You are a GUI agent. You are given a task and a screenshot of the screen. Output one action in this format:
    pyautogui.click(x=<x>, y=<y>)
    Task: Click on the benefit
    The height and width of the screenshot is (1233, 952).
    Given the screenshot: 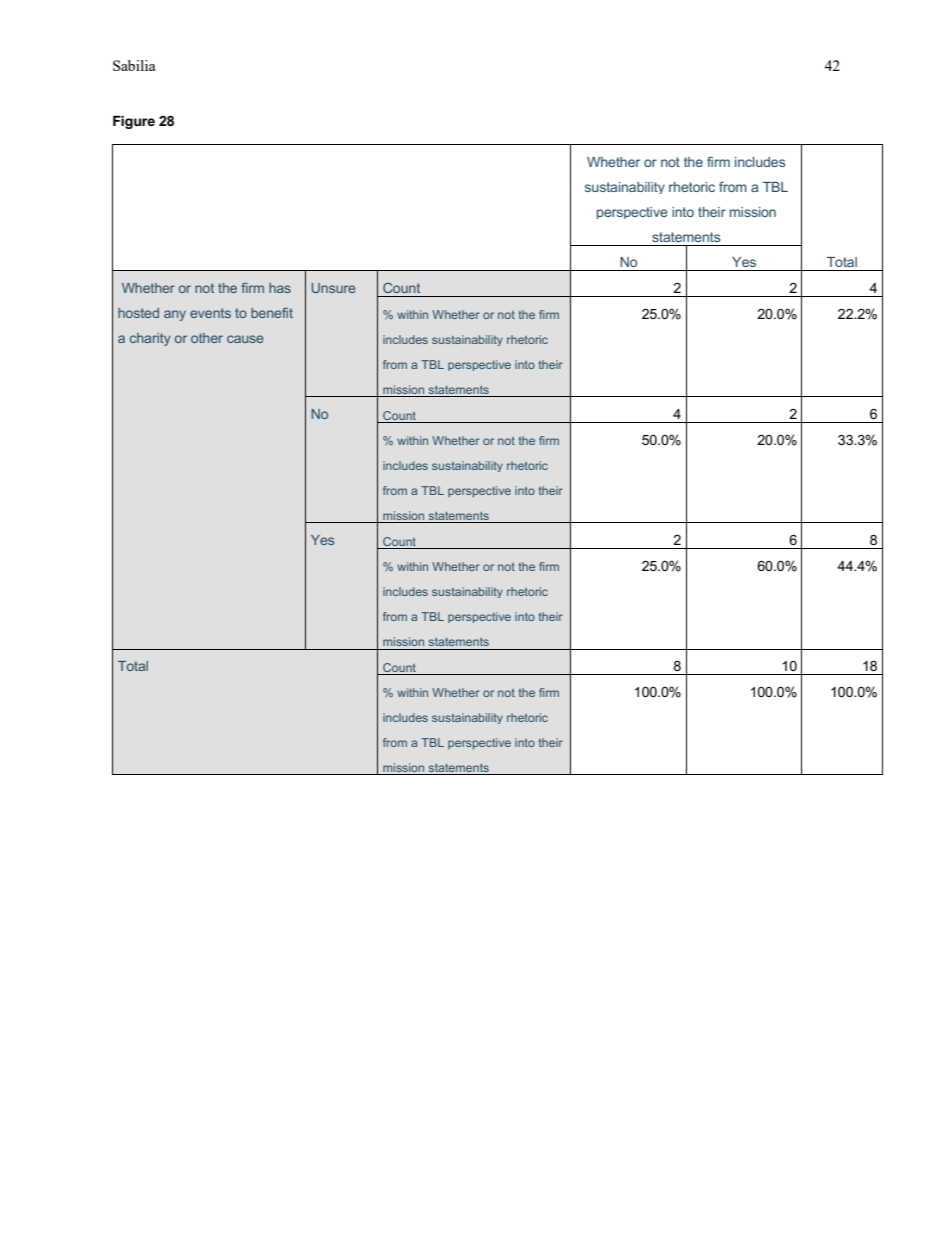 What is the action you would take?
    pyautogui.click(x=272, y=312)
